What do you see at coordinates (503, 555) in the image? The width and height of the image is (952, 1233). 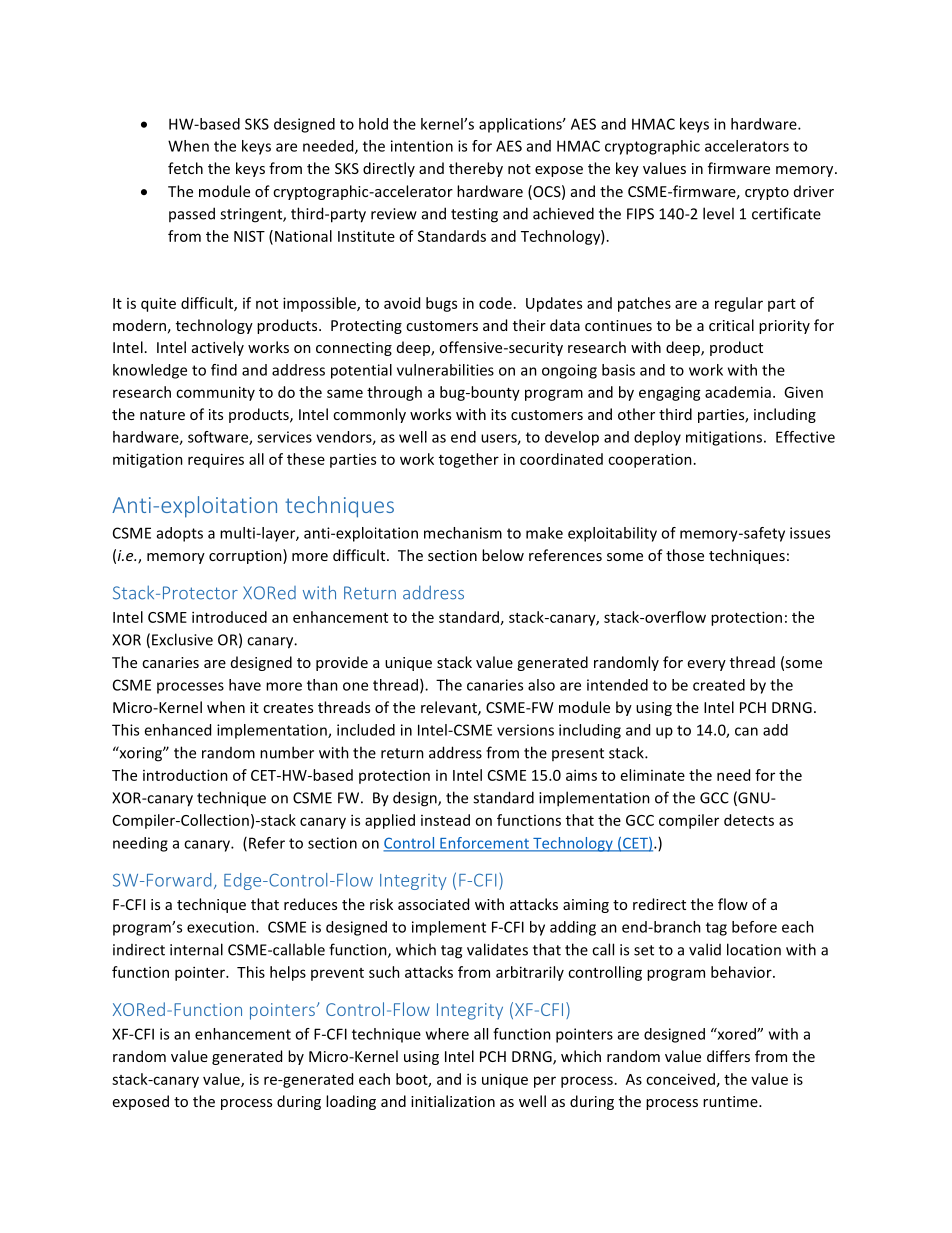 I see `below` at bounding box center [503, 555].
